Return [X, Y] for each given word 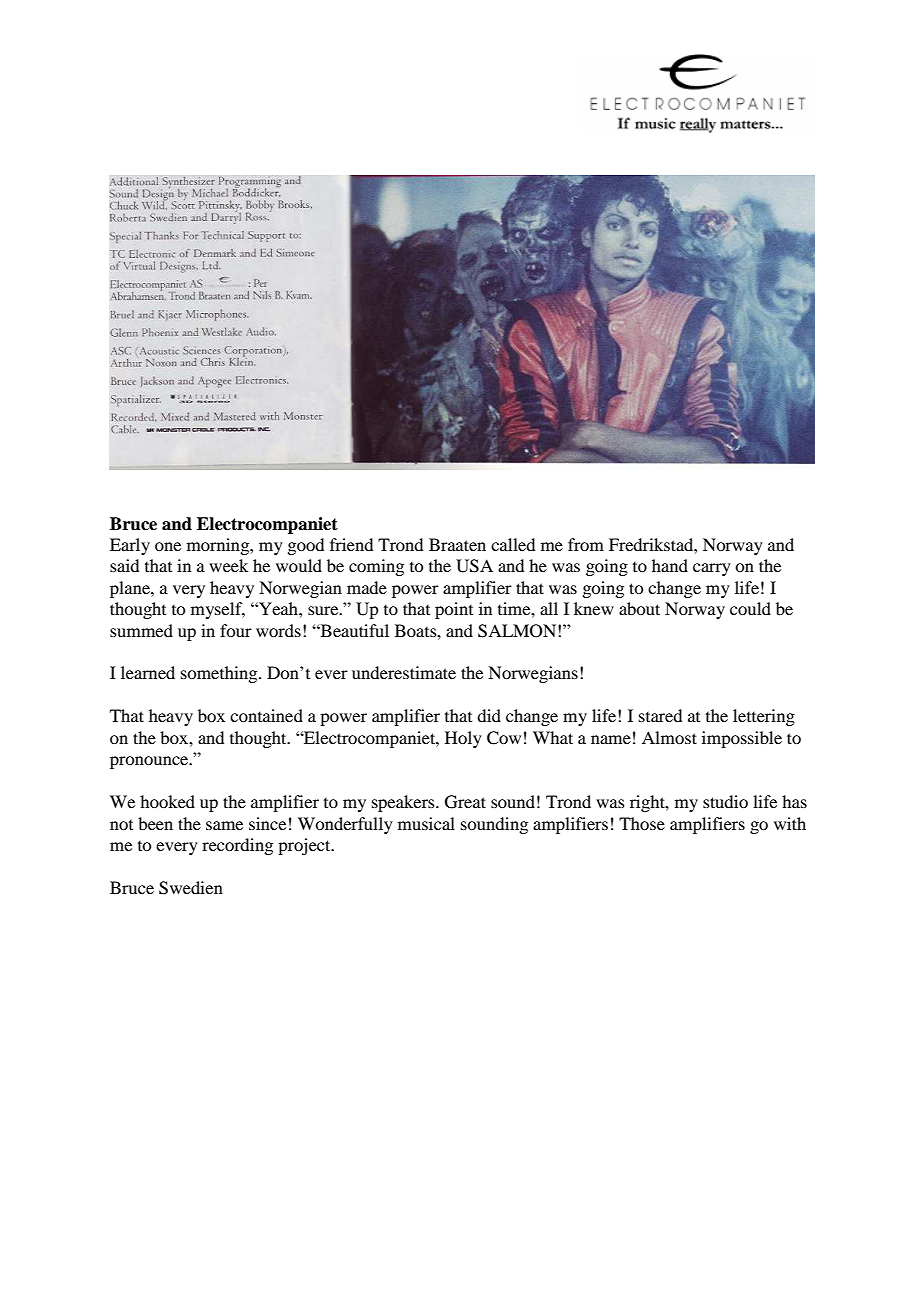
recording [237, 846]
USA [474, 566]
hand [670, 565]
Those [642, 823]
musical [426, 823]
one [168, 546]
